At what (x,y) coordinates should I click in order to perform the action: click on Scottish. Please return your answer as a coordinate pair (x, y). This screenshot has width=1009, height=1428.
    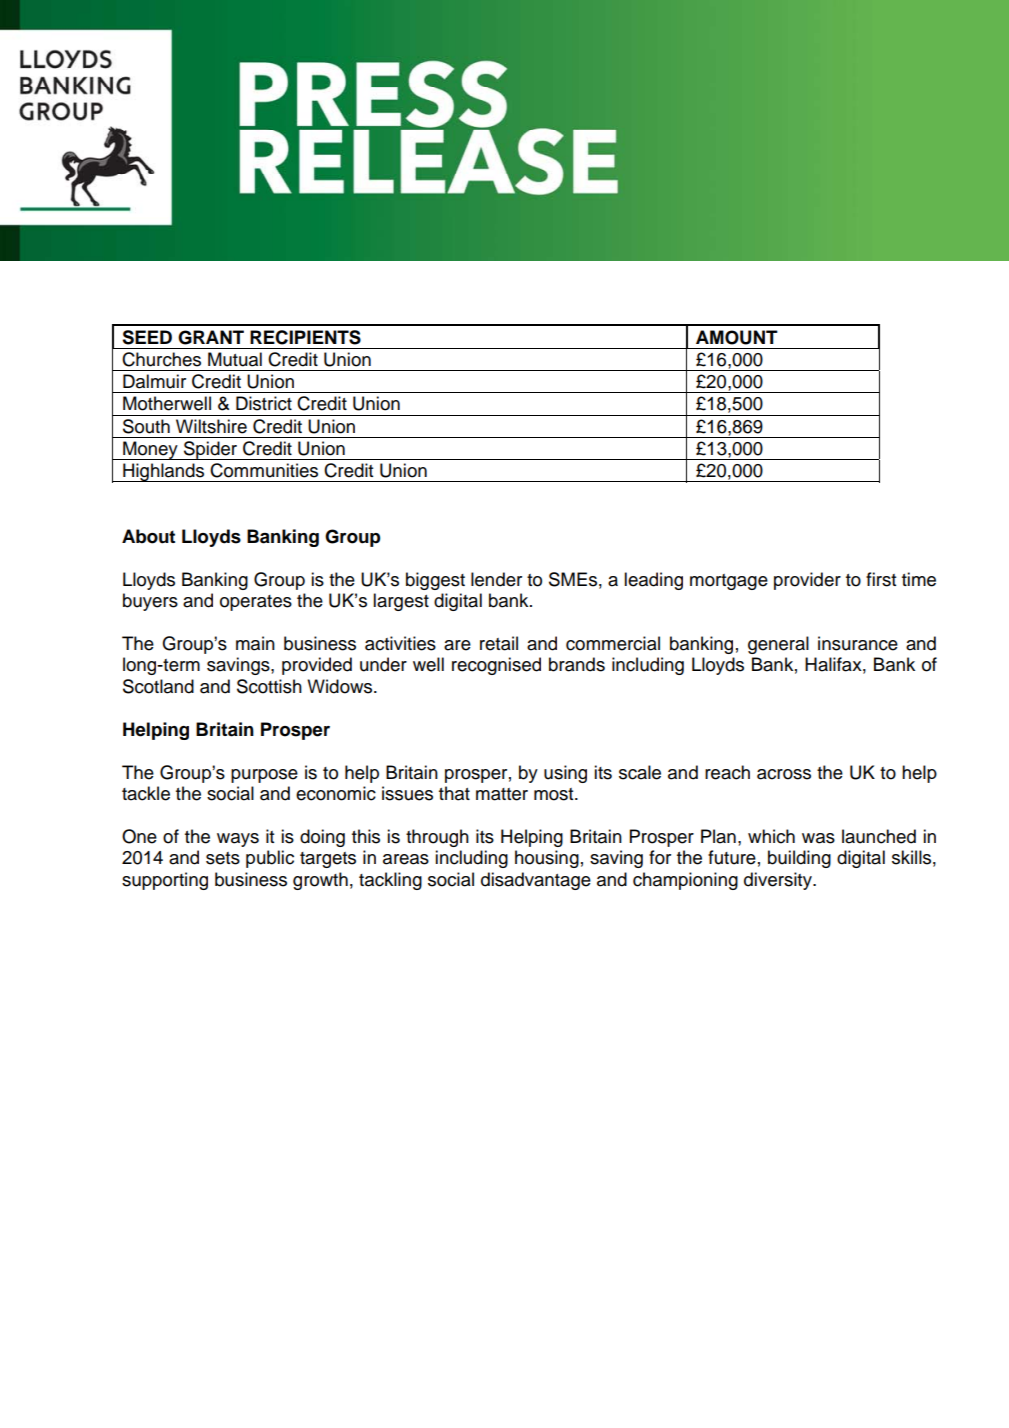
    Looking at the image, I should click on (269, 686).
